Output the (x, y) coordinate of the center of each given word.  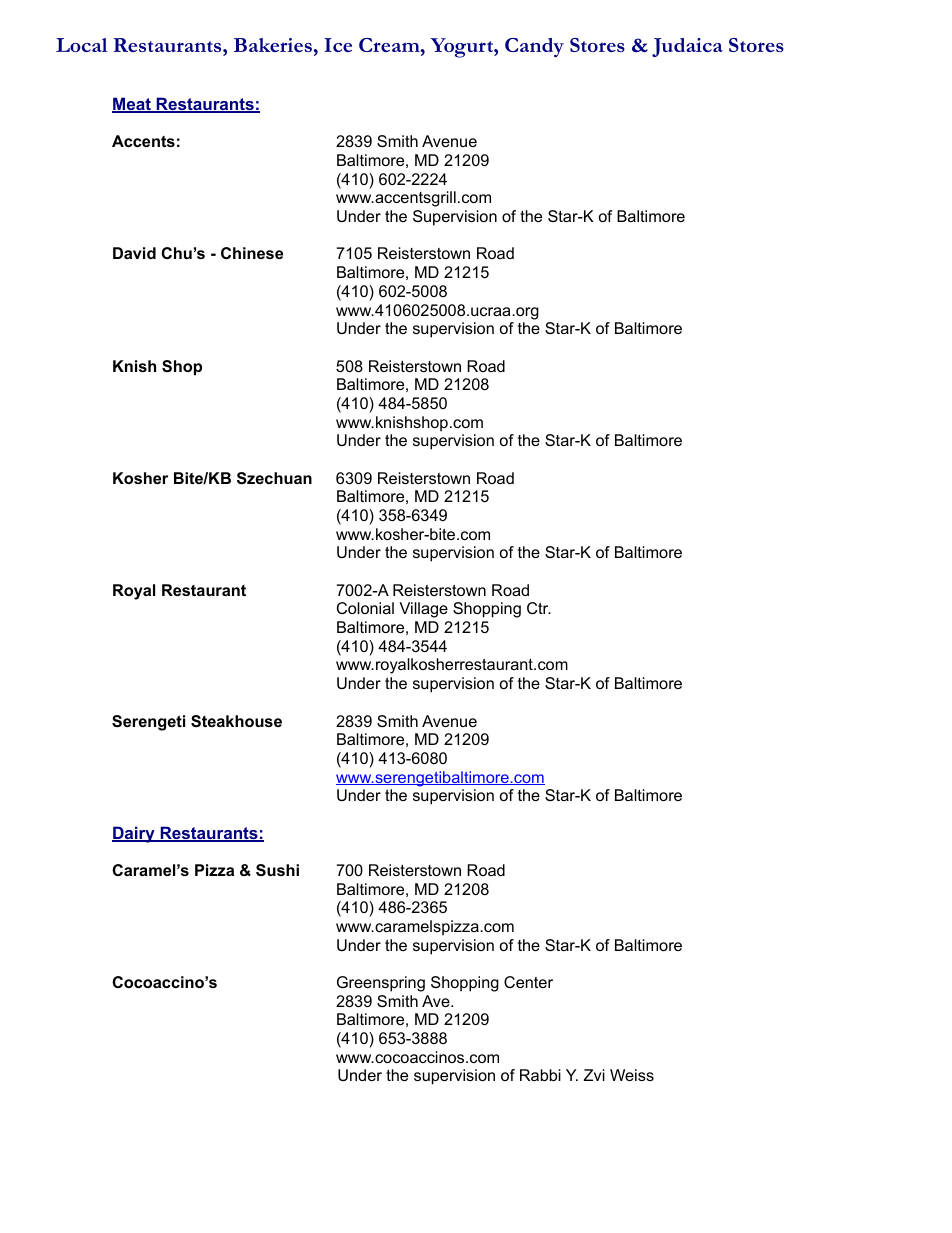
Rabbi (540, 1075)
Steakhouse (236, 721)
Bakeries (273, 45)
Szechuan (274, 478)
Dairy (134, 834)
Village (423, 610)
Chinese (252, 253)
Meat (132, 105)
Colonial (365, 608)
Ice (338, 45)
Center (528, 982)
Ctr (539, 608)
